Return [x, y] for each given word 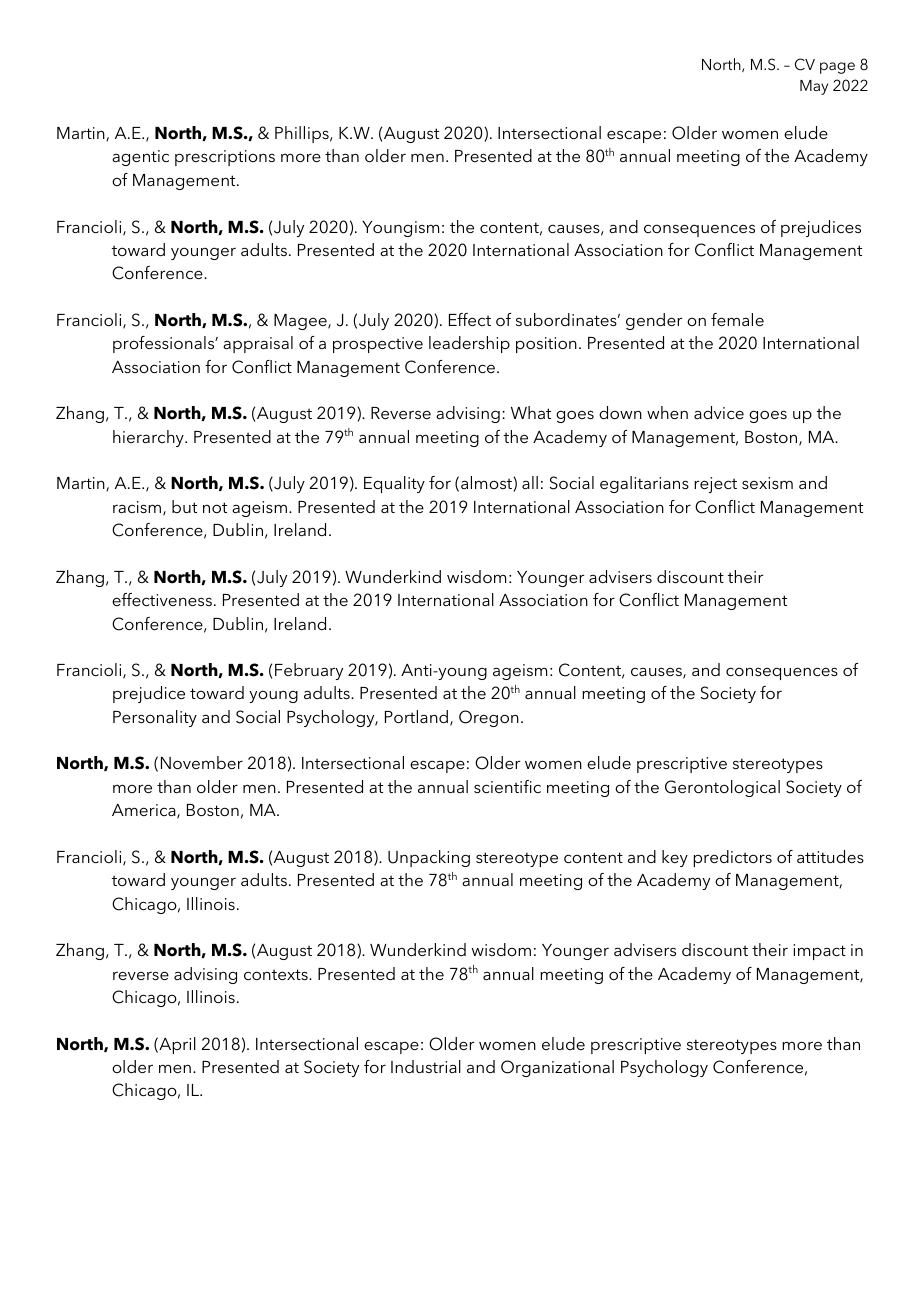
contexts [277, 974]
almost [487, 482]
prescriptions [225, 158]
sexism [767, 483]
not [215, 507]
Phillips [303, 134]
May [814, 87]
